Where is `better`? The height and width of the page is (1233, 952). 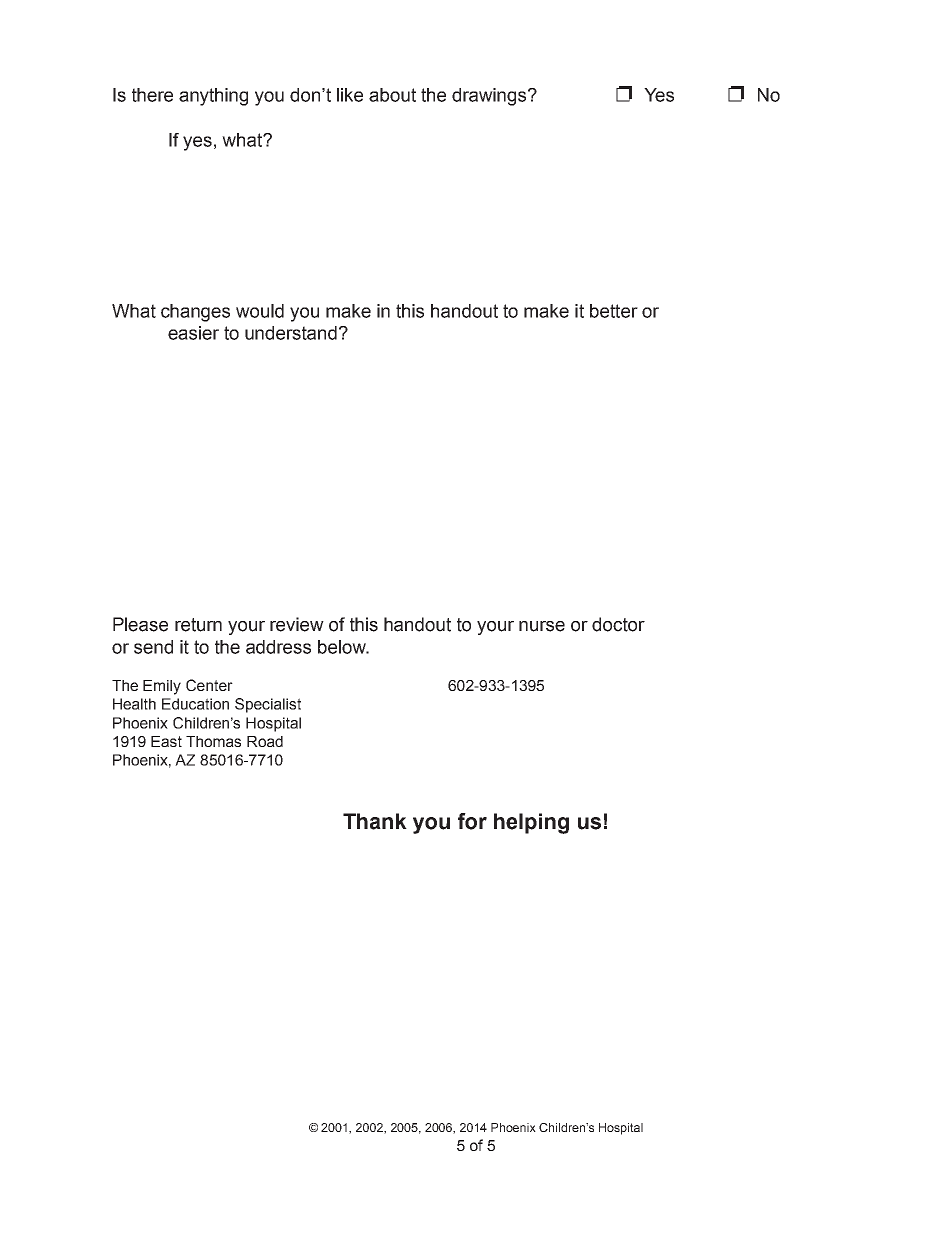 better is located at coordinates (614, 311).
